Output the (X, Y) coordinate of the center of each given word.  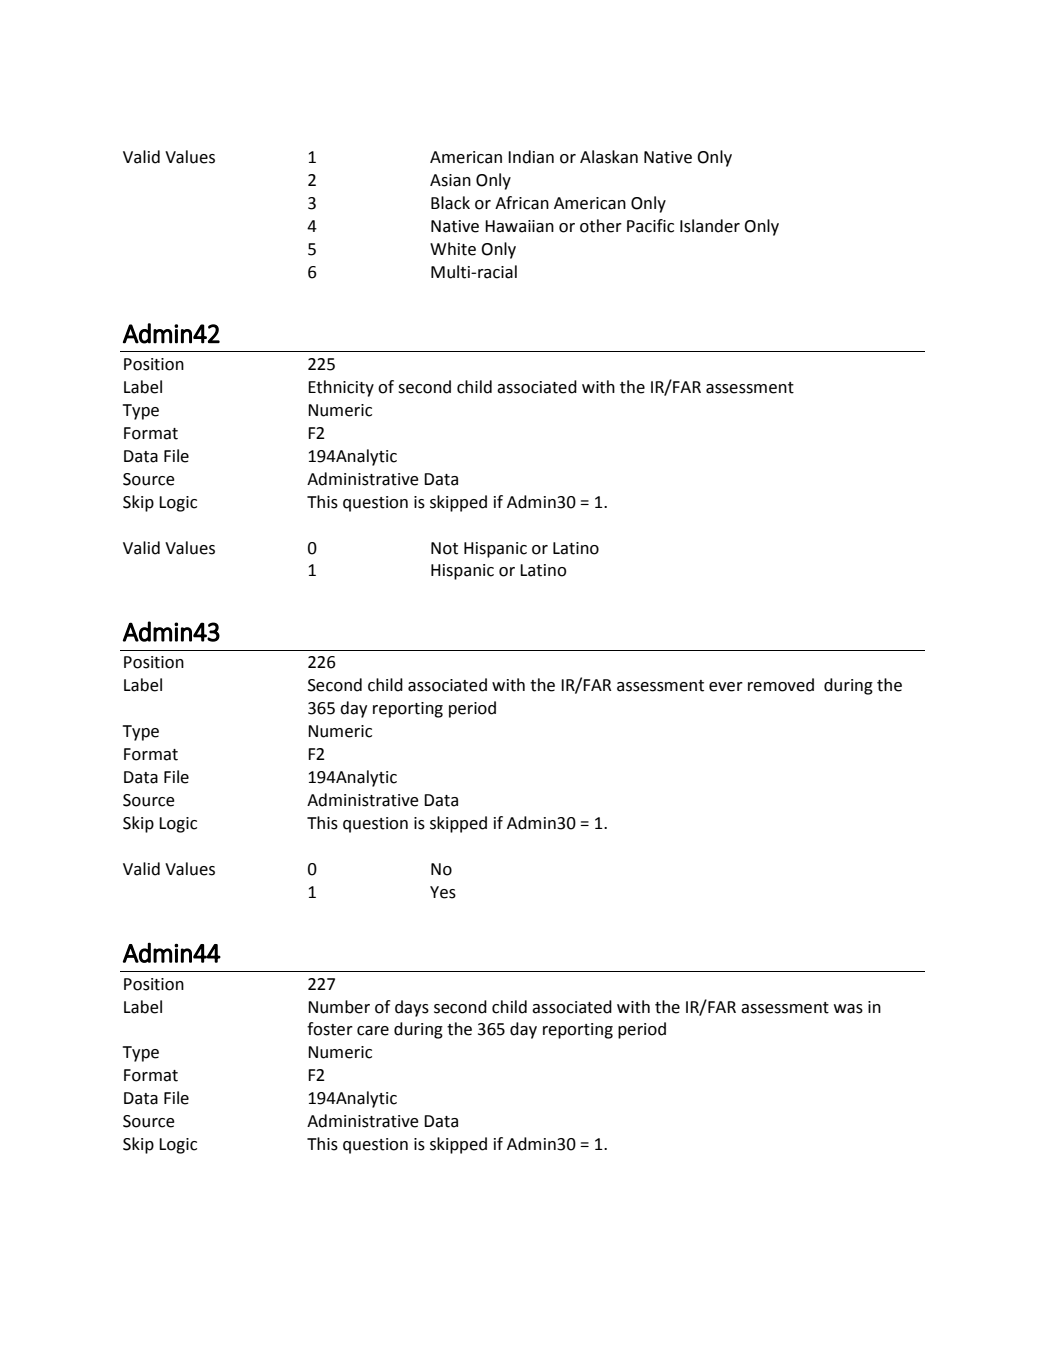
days (412, 1008)
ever (726, 687)
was (848, 1009)
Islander (710, 226)
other (601, 226)
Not (444, 548)
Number (339, 1007)
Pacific (650, 226)
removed (781, 685)
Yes (443, 892)
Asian (450, 180)
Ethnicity (341, 388)
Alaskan (609, 157)
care (373, 1031)
